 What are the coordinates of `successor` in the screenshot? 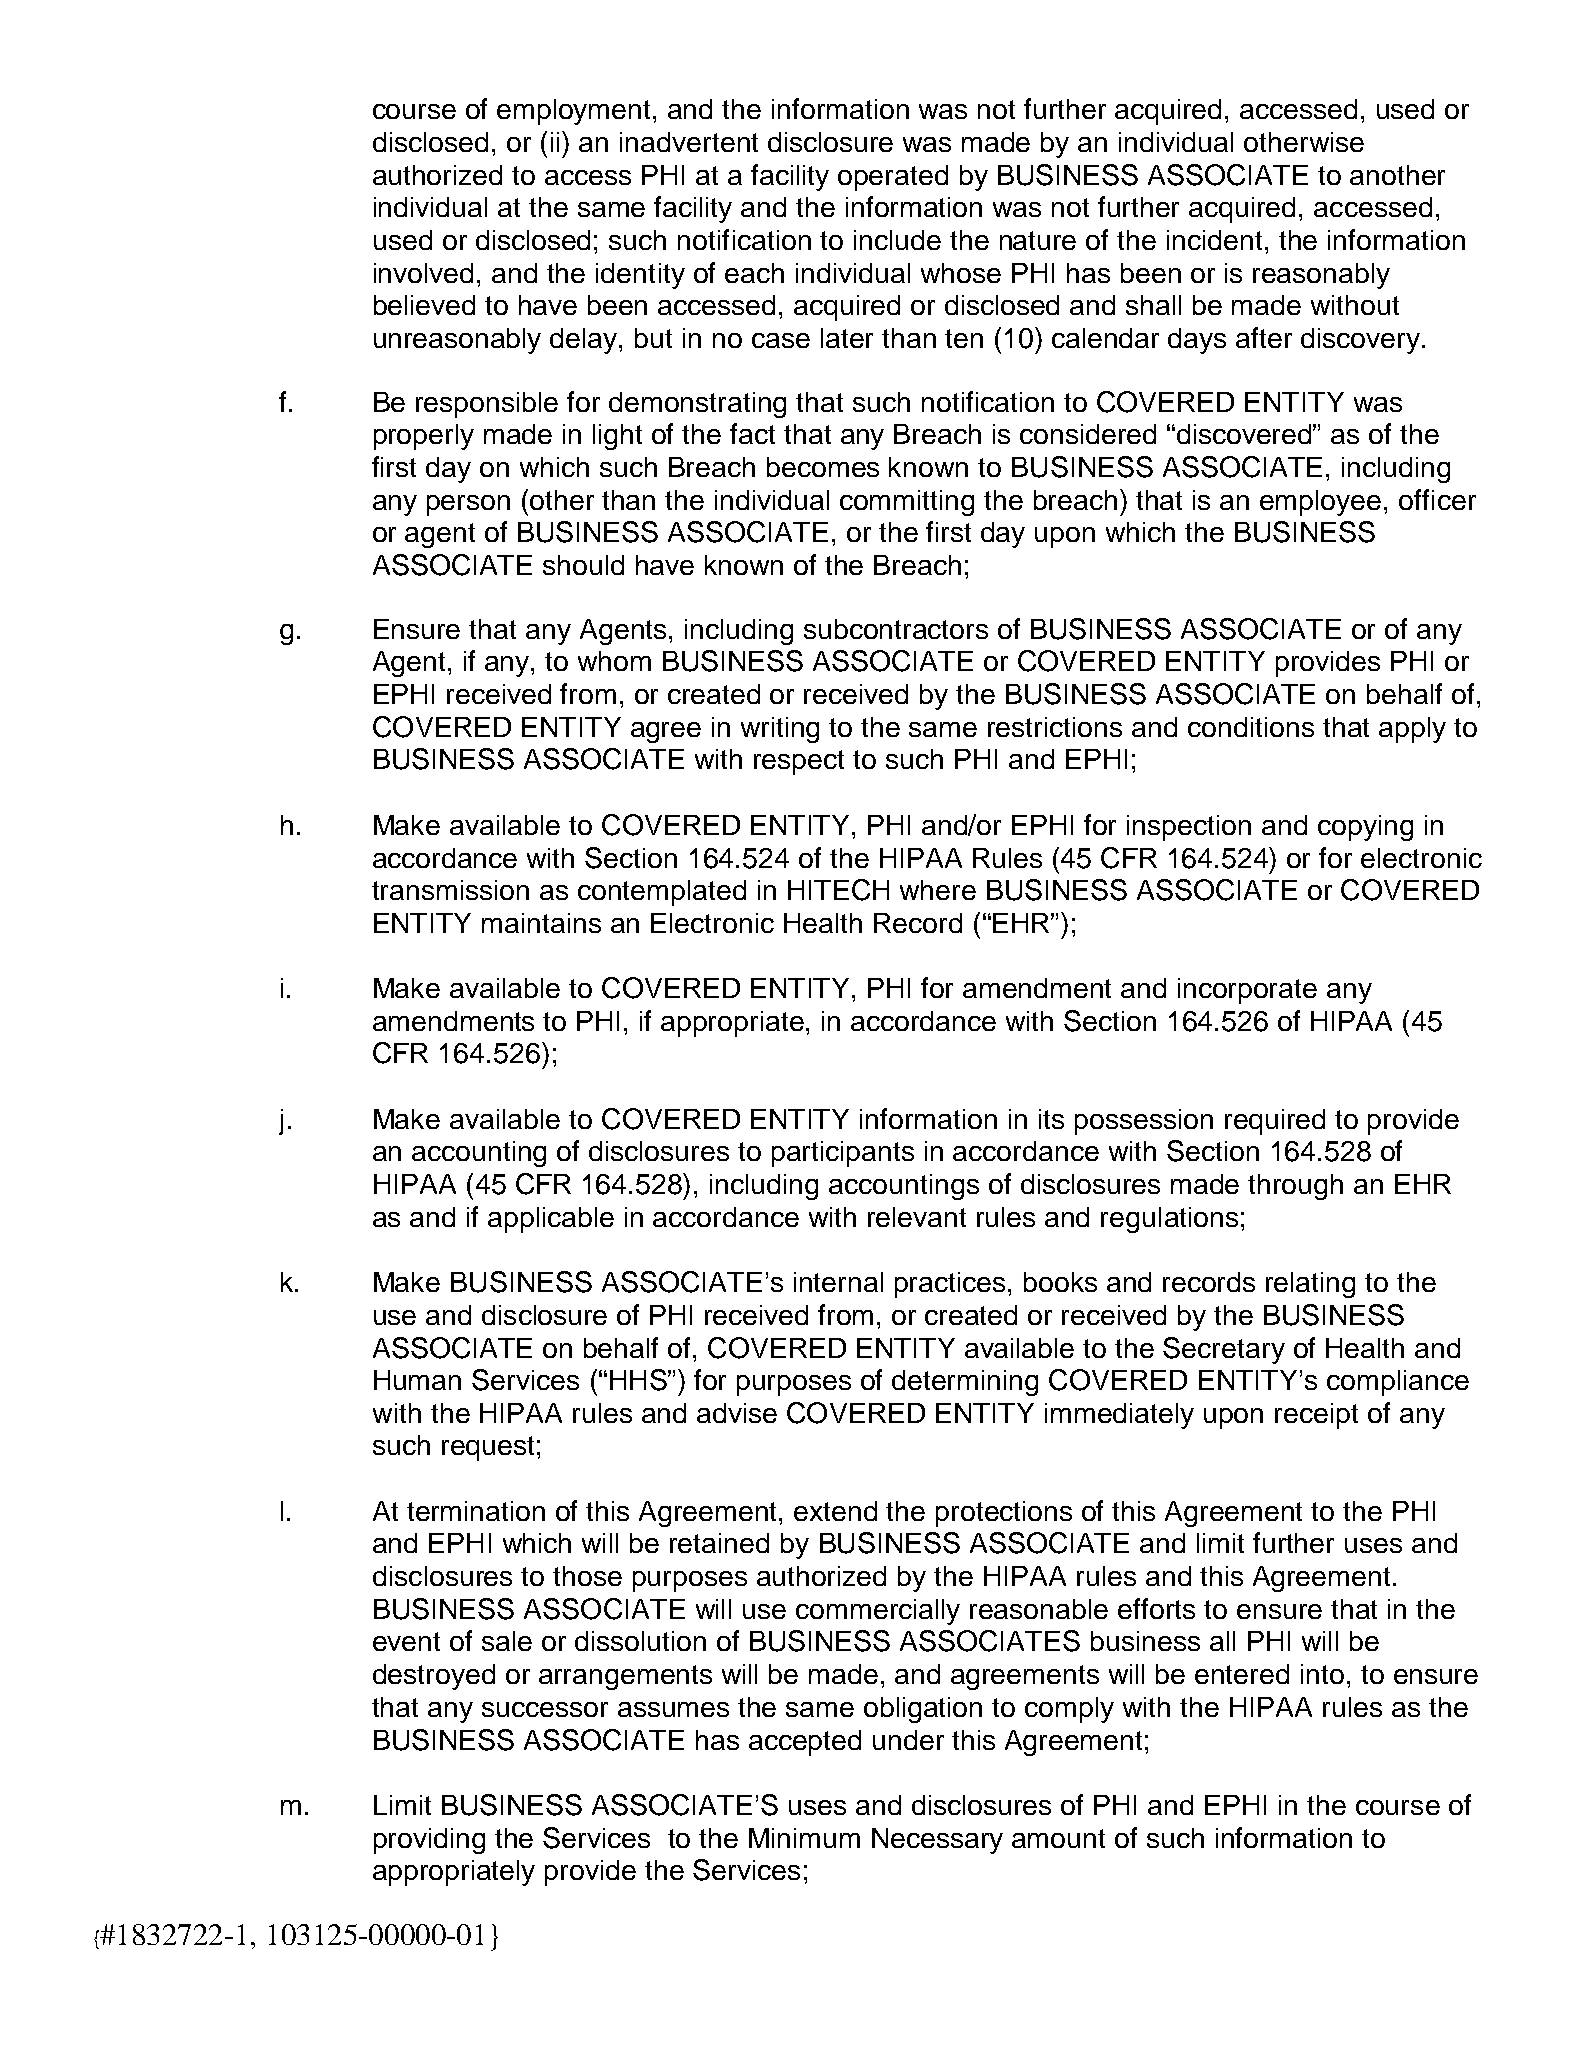 It's located at (545, 1709).
